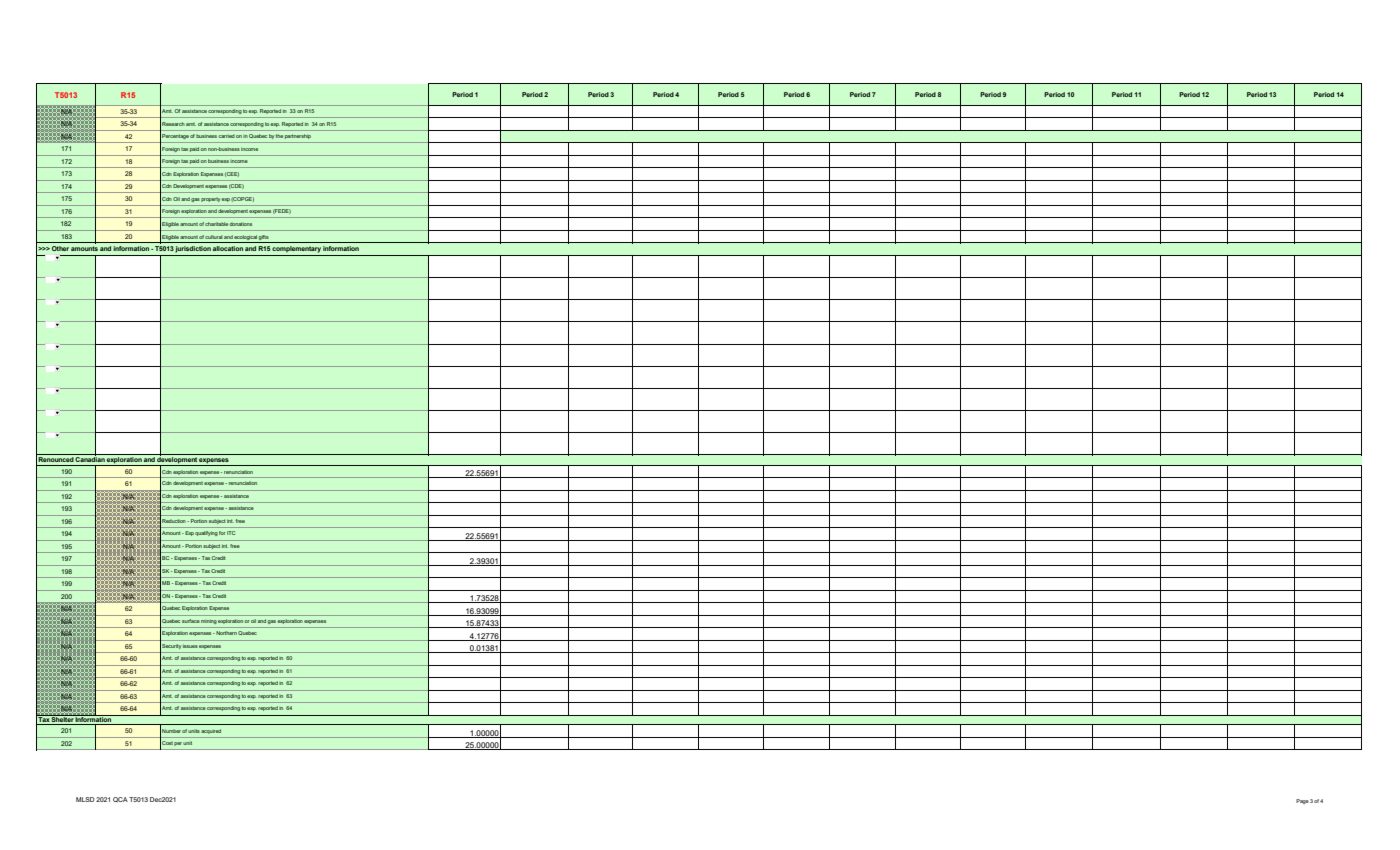 The height and width of the image is (850, 1400). I want to click on property, so click(211, 200).
